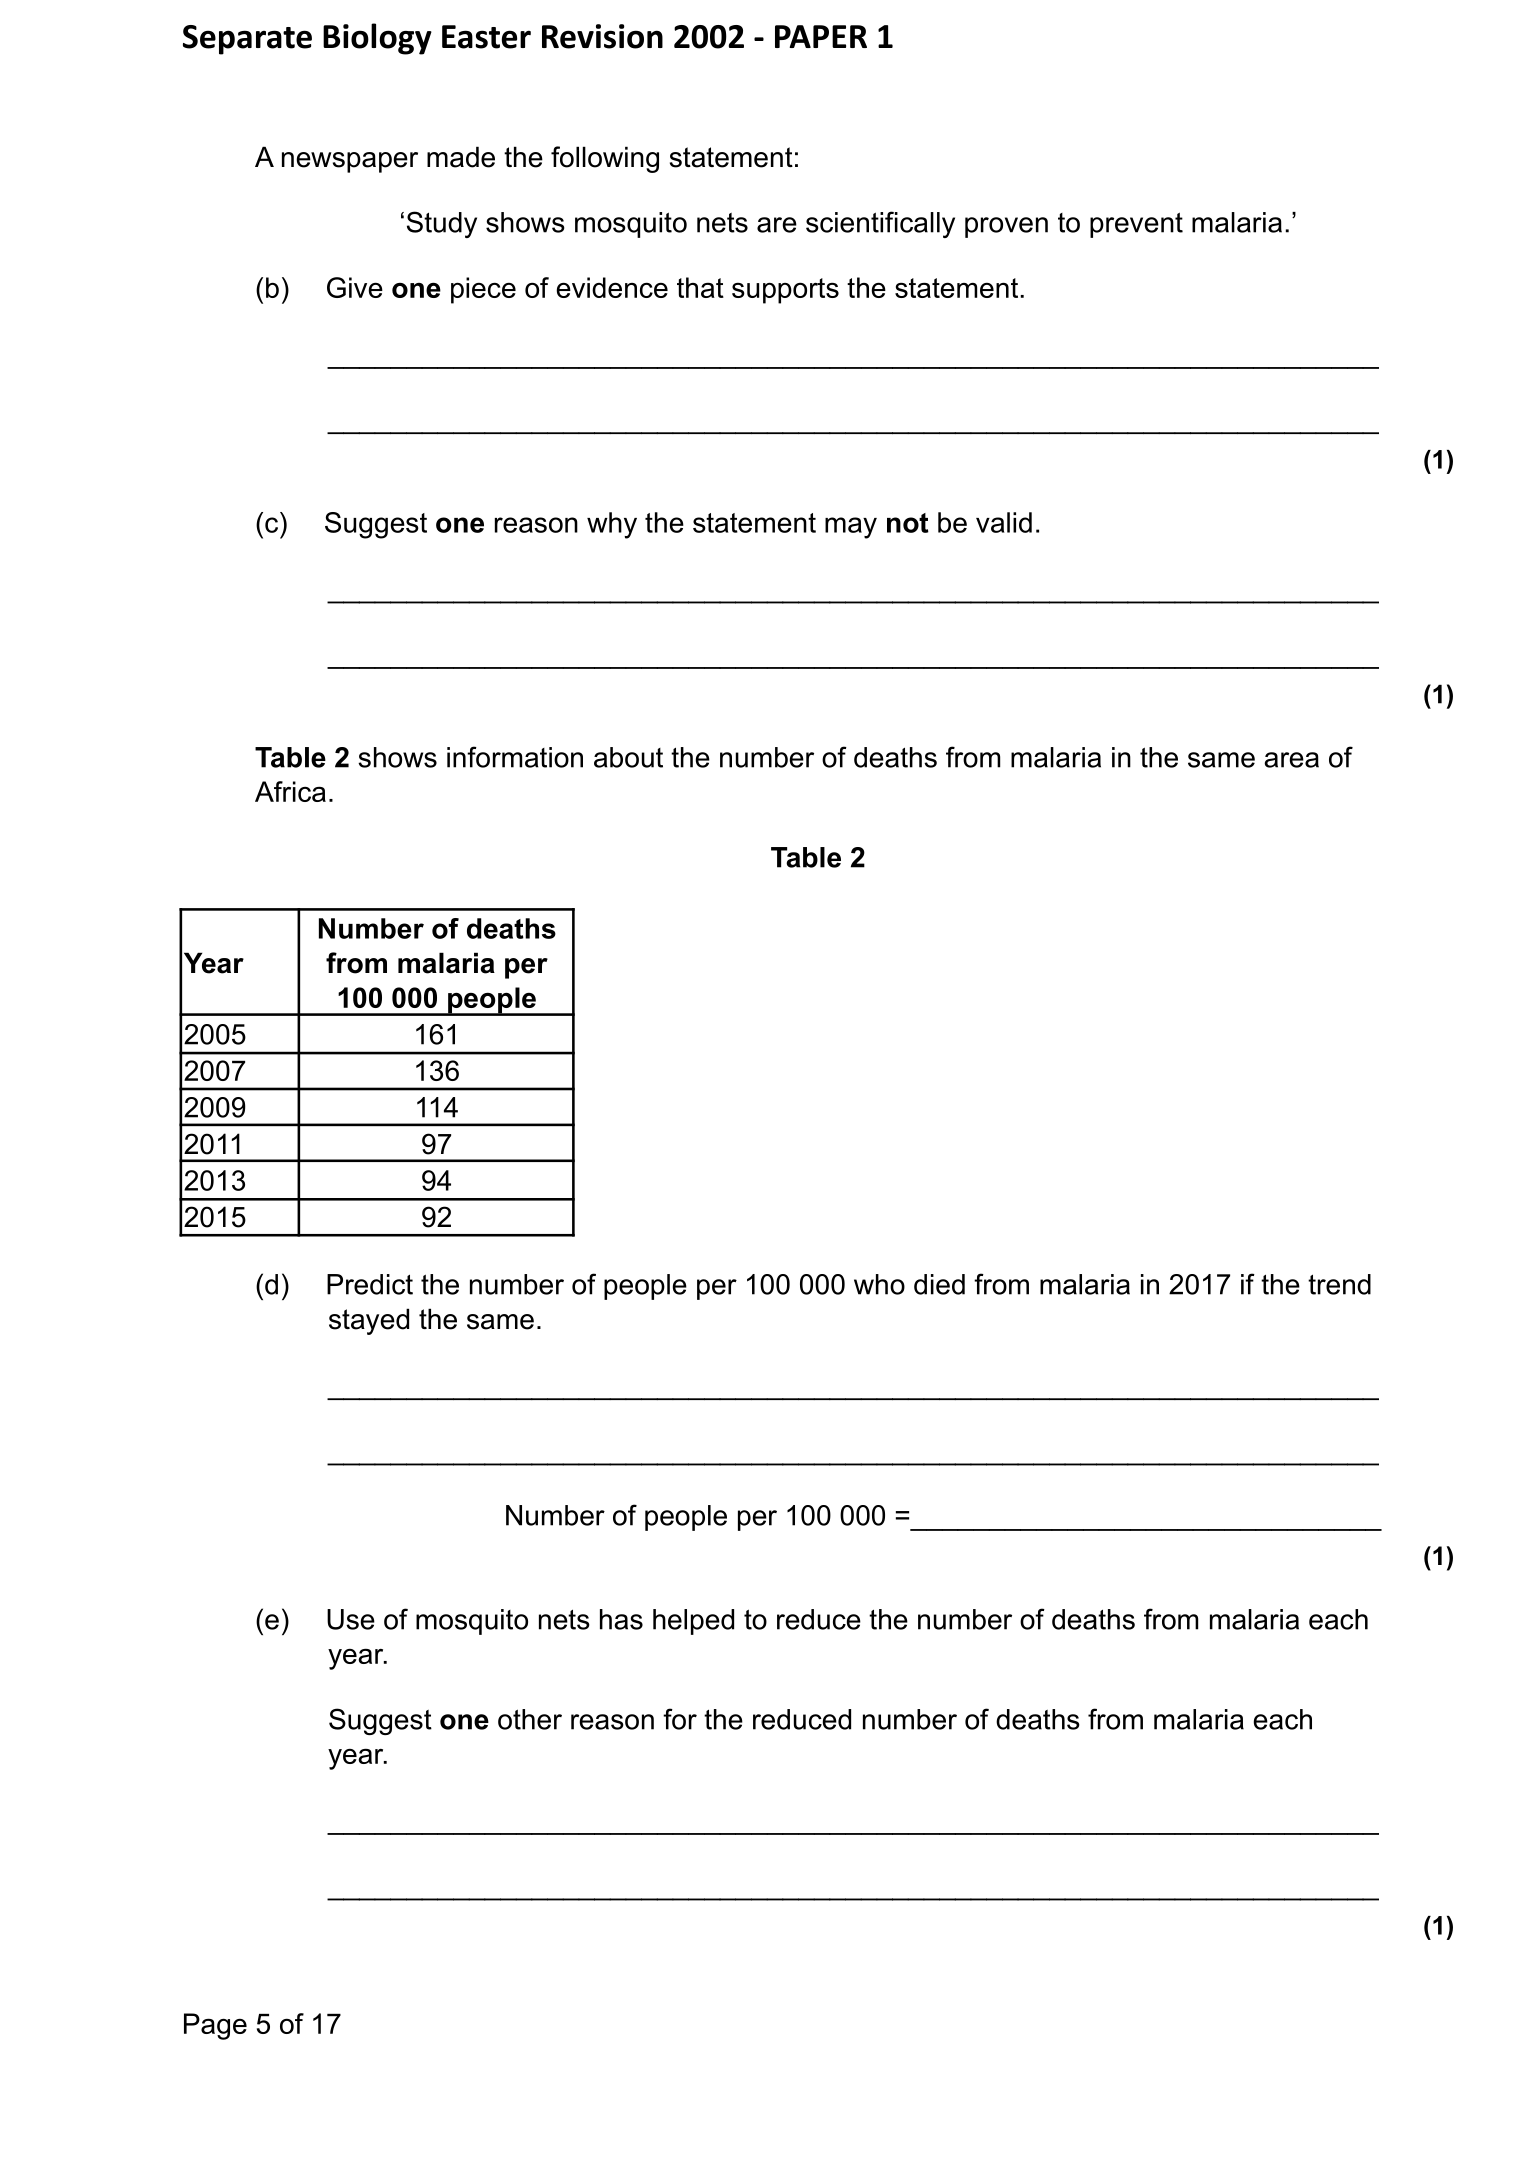 The image size is (1529, 2160). What do you see at coordinates (215, 2026) in the image?
I see `Page` at bounding box center [215, 2026].
